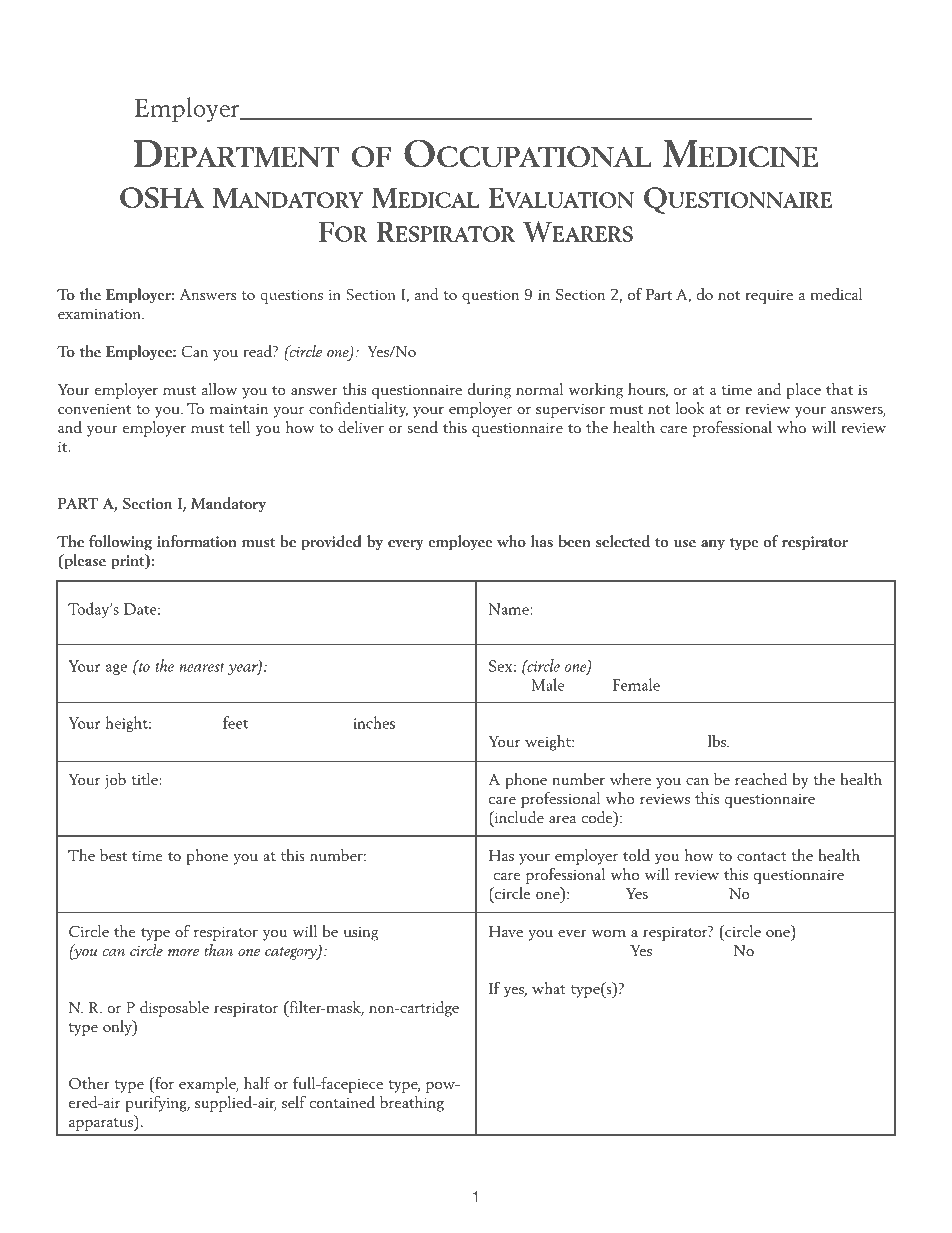  I want to click on lbs, so click(718, 741).
